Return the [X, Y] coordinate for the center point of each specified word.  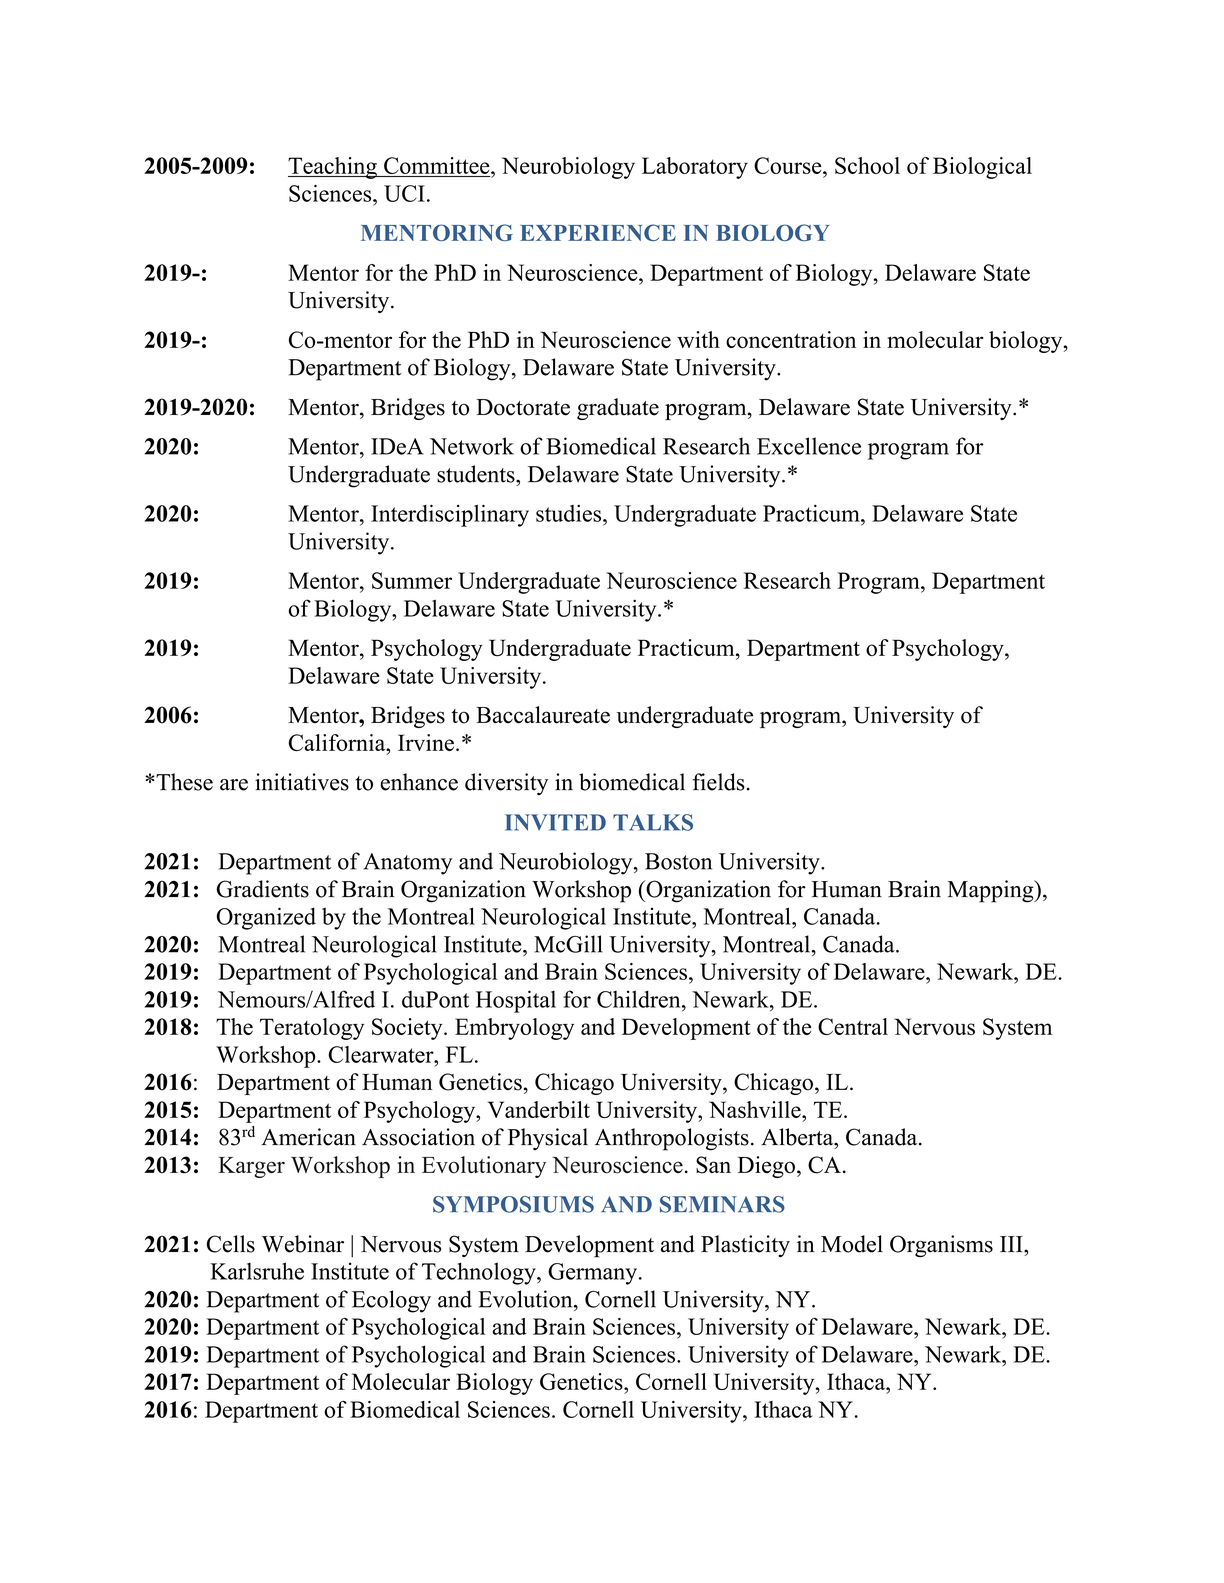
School [867, 165]
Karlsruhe [257, 1271]
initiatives [302, 782]
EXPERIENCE [598, 232]
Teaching [333, 168]
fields [718, 782]
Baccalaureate [543, 715]
